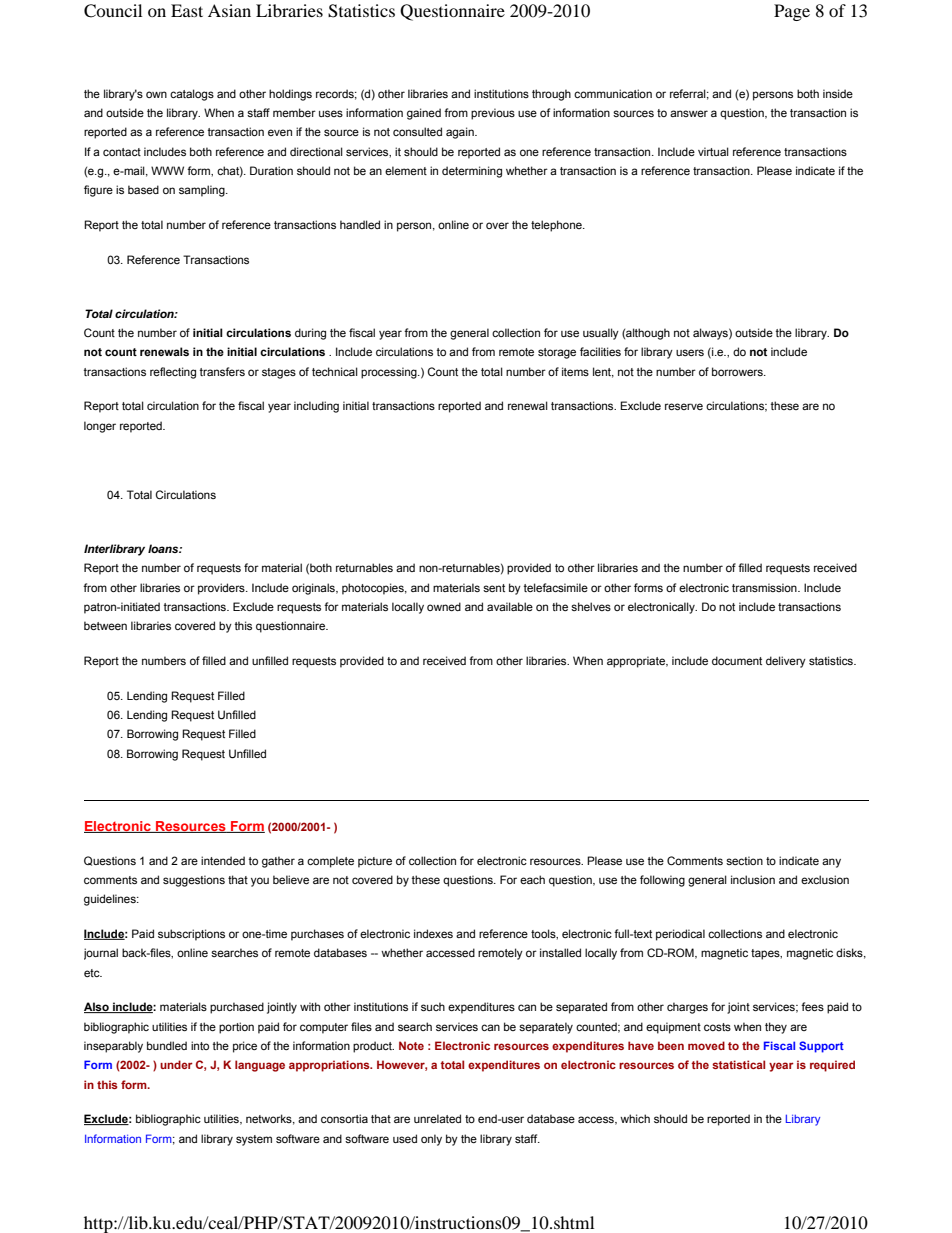 This image has width=952, height=1233. I want to click on moved, so click(706, 1045).
